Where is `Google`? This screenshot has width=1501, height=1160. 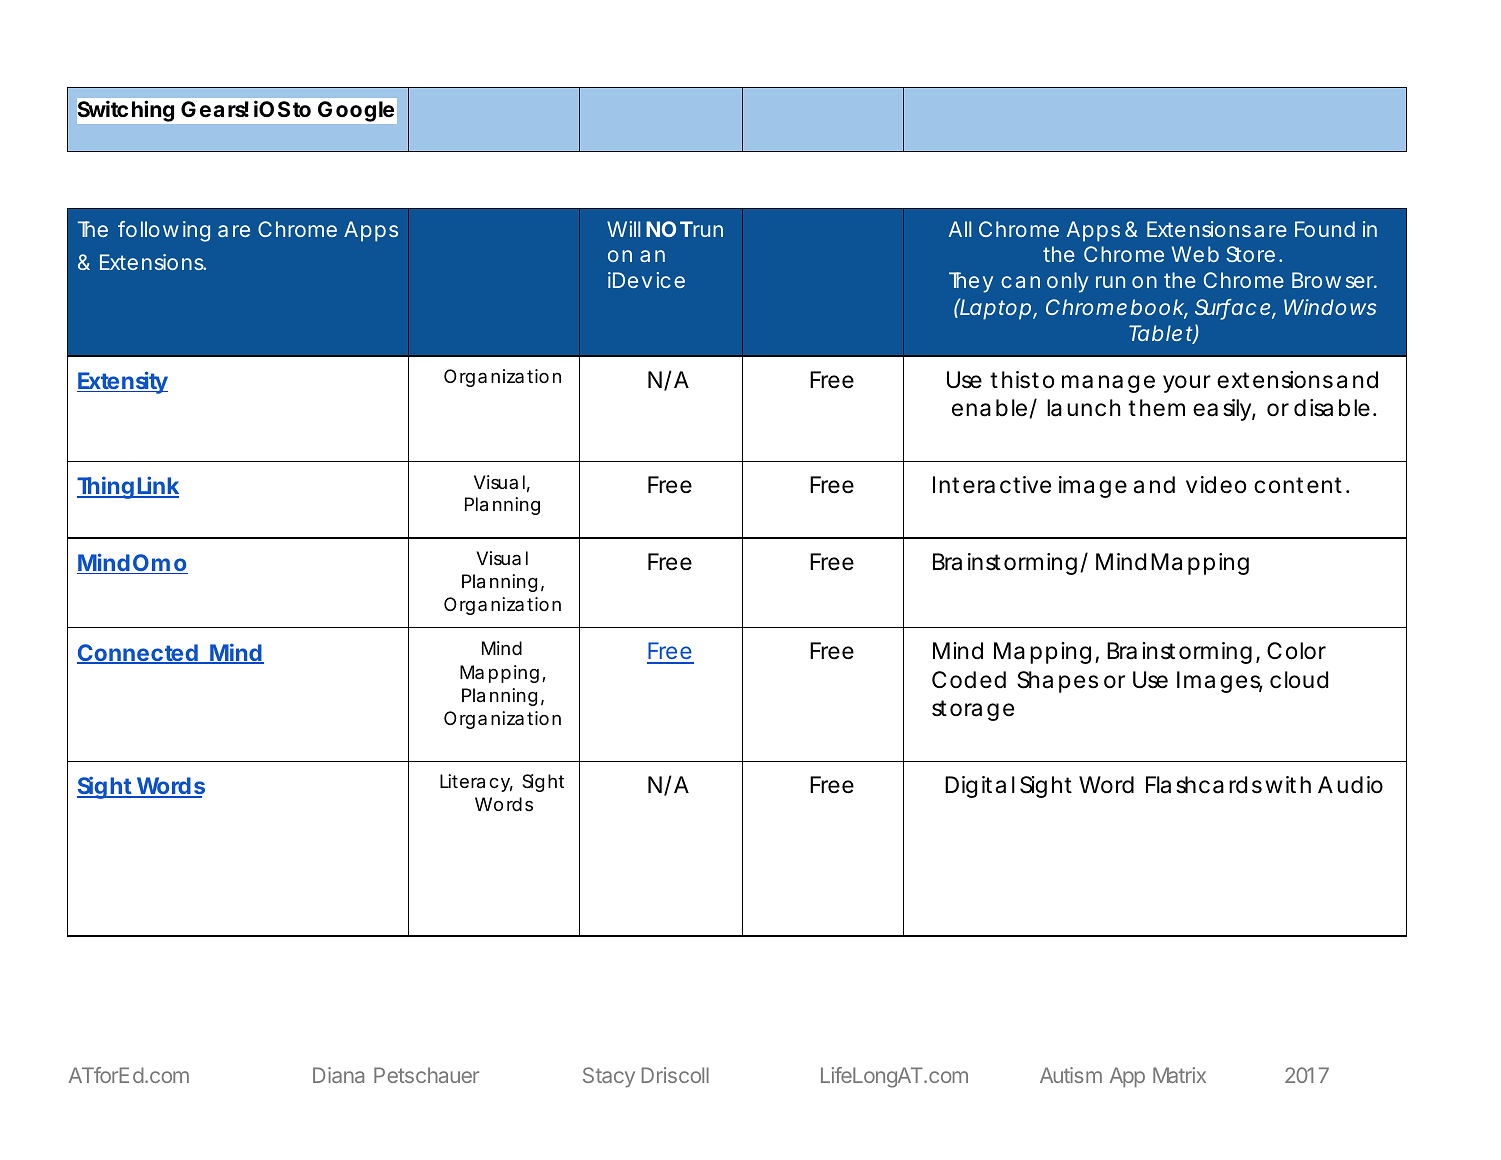 Google is located at coordinates (356, 111).
